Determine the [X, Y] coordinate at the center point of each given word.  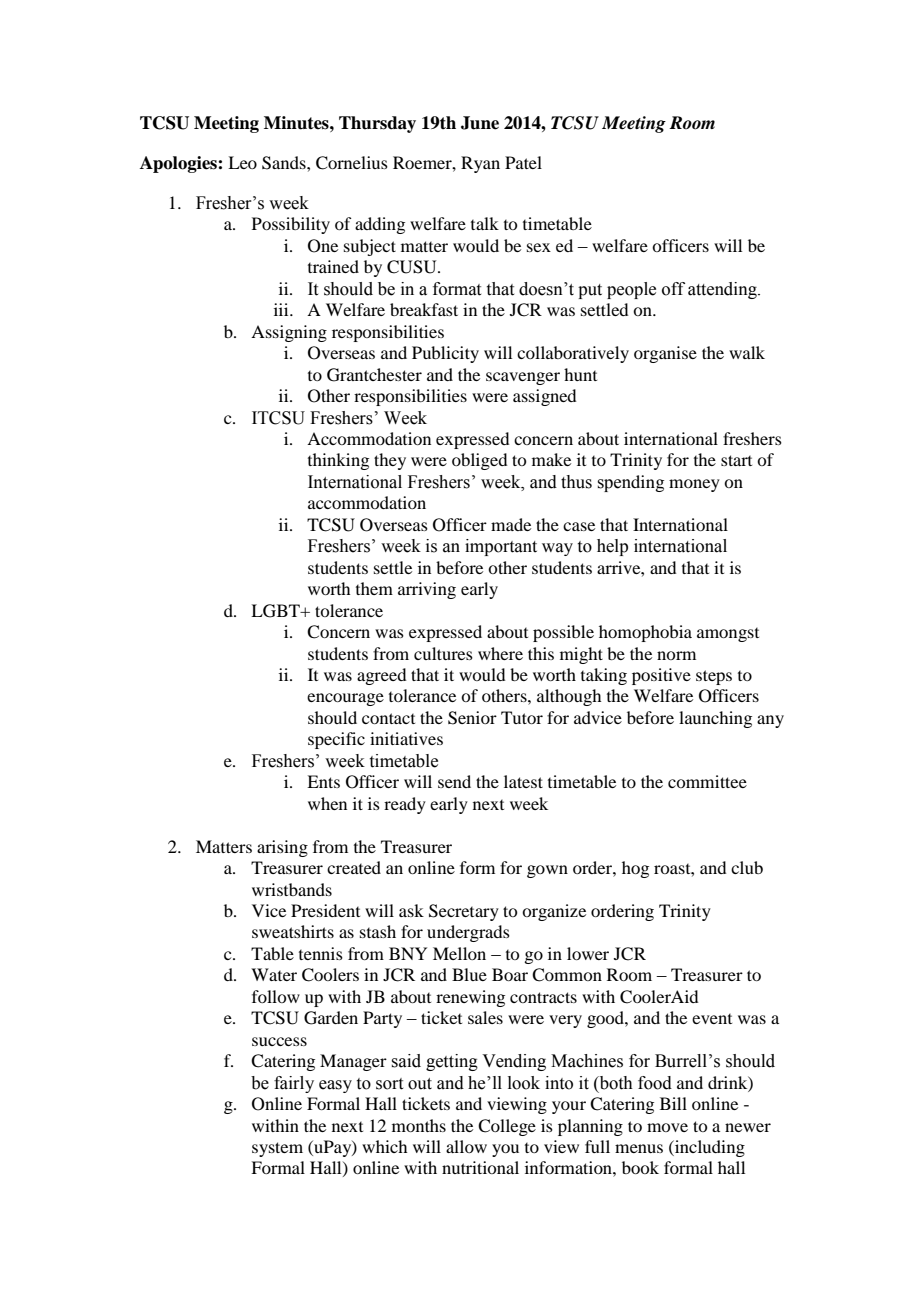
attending [723, 290]
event [712, 1019]
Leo [242, 162]
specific [336, 740]
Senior [472, 718]
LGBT [276, 611]
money [694, 485]
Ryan [480, 164]
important [501, 547]
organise [665, 354]
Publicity [445, 354]
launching [715, 719]
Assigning [289, 333]
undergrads [468, 933]
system [277, 1149]
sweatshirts [293, 931]
